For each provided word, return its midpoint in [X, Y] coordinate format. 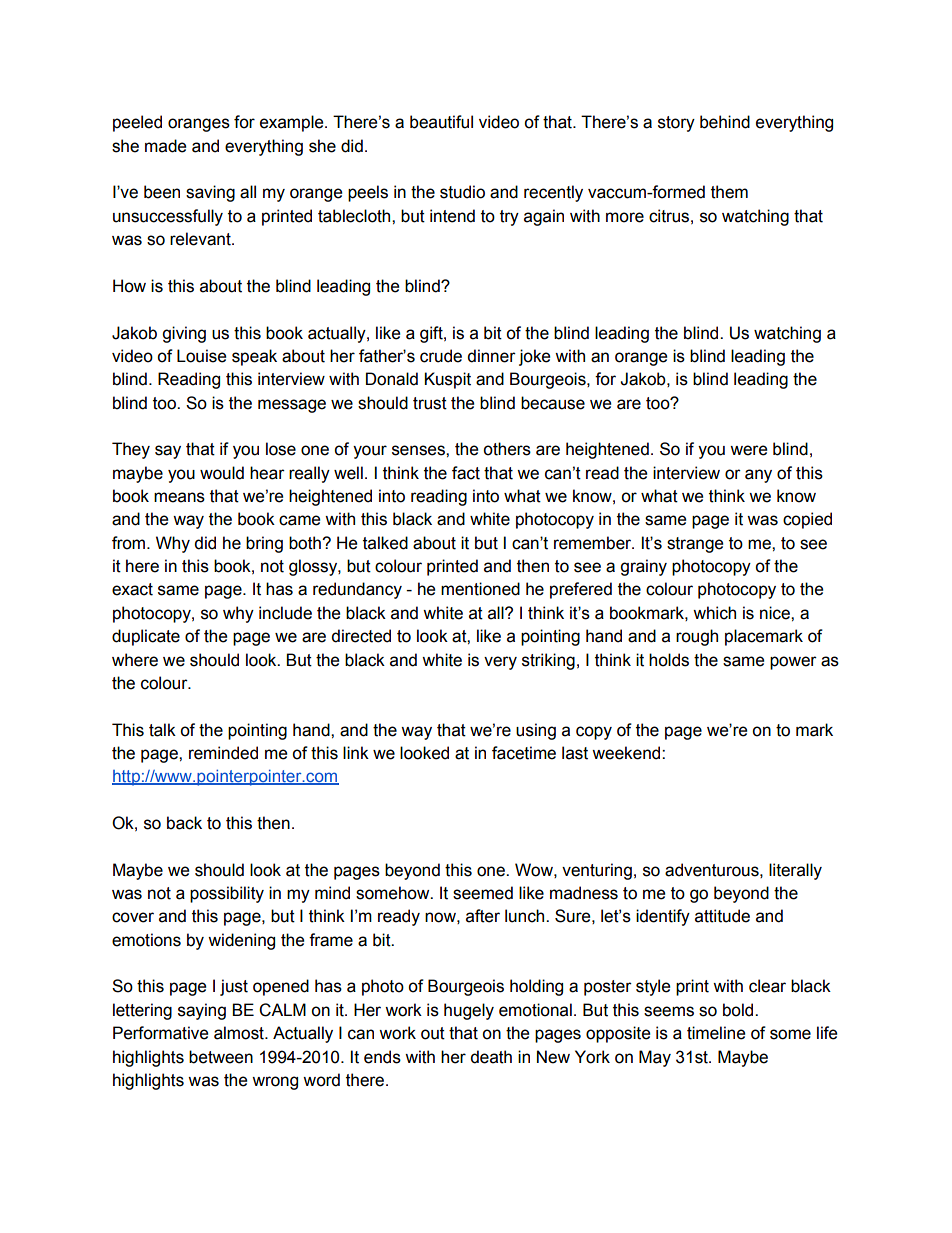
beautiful [441, 122]
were [748, 450]
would [222, 473]
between [221, 1057]
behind [725, 122]
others [507, 449]
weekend [627, 753]
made [165, 146]
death [491, 1057]
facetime [524, 753]
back [184, 823]
